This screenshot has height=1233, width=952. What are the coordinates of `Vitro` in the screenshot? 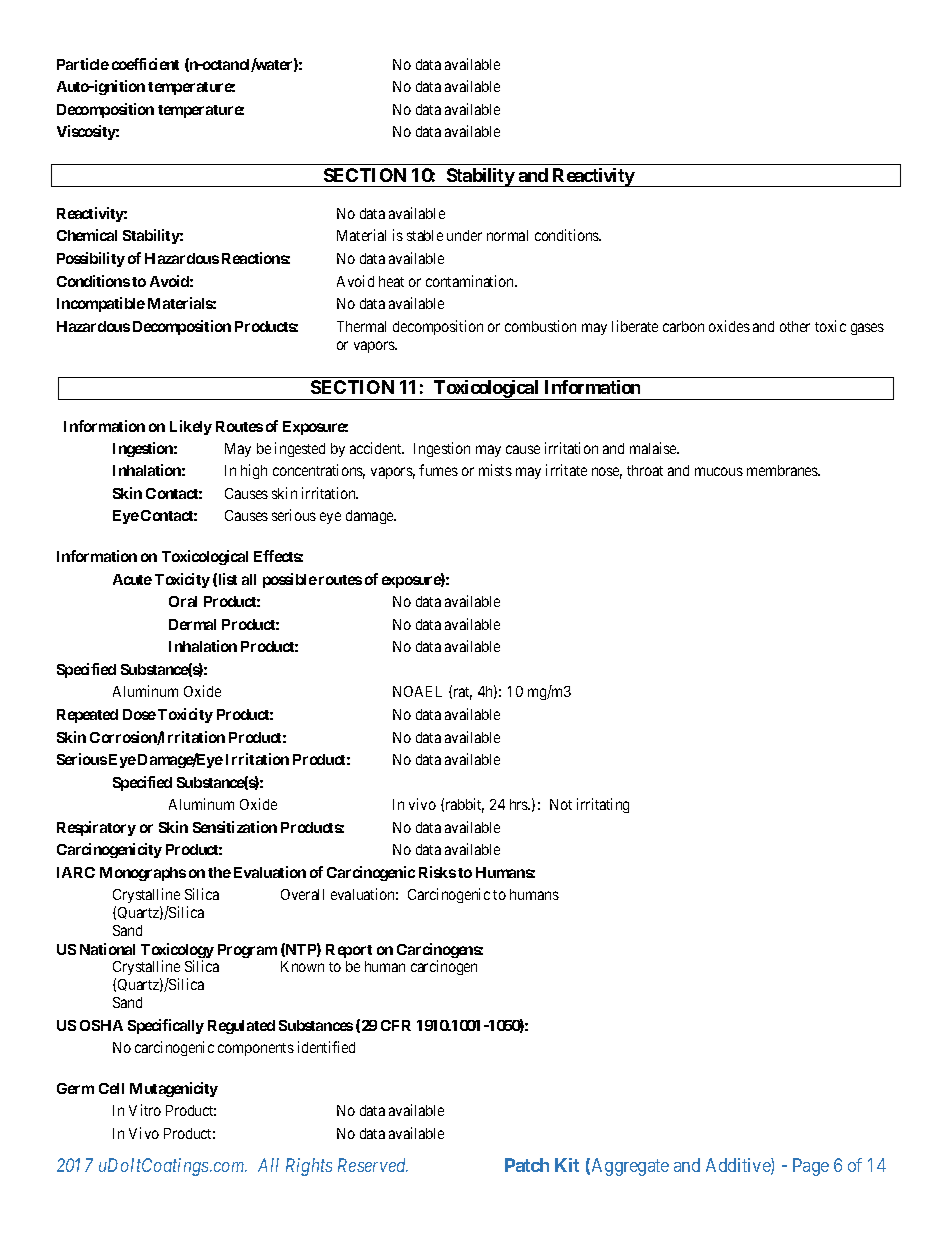 It's located at (145, 1110).
